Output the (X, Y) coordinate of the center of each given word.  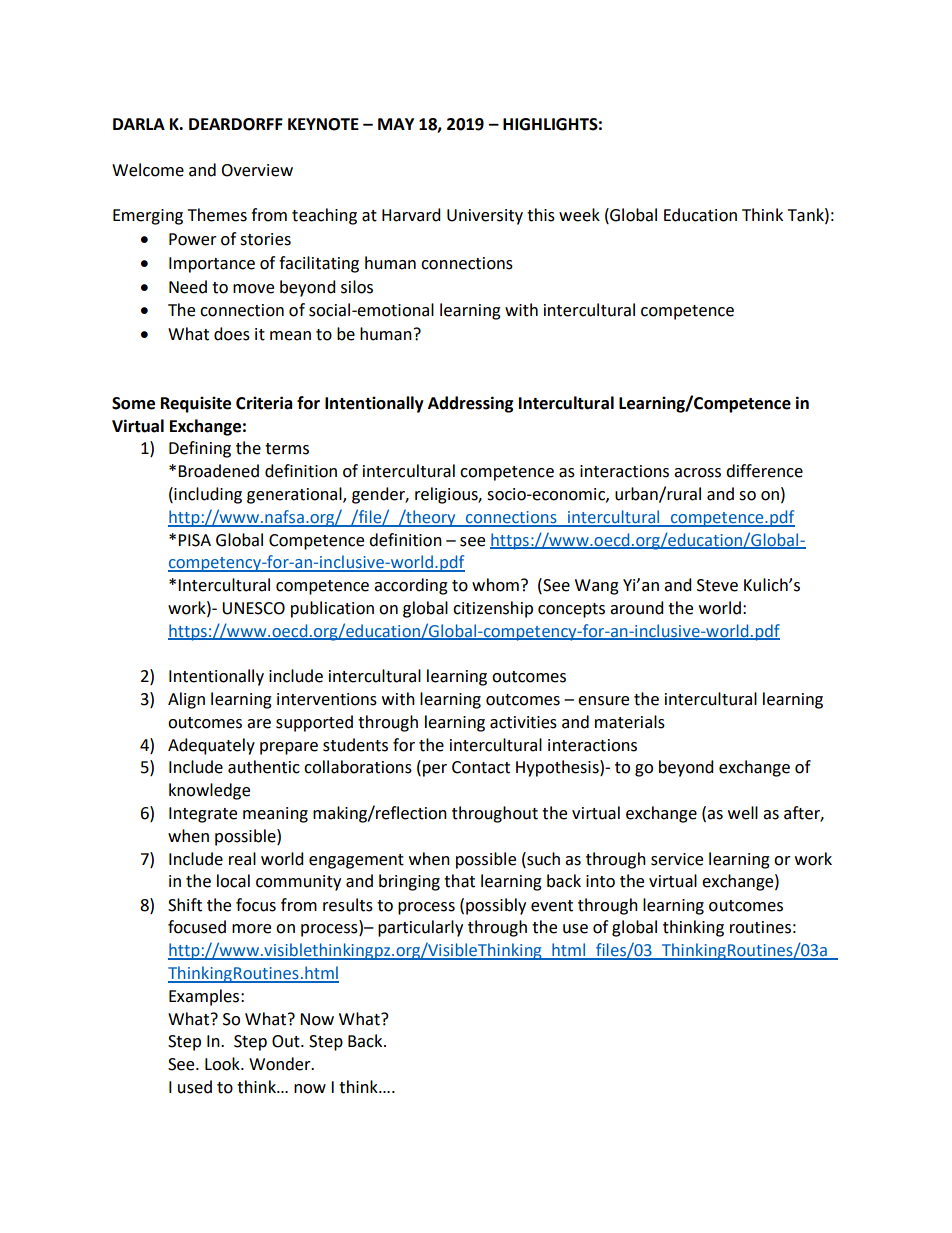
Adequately (211, 746)
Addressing (471, 404)
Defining (200, 449)
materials (630, 722)
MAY (396, 124)
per (435, 770)
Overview (257, 170)
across (697, 473)
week (579, 215)
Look (223, 1064)
